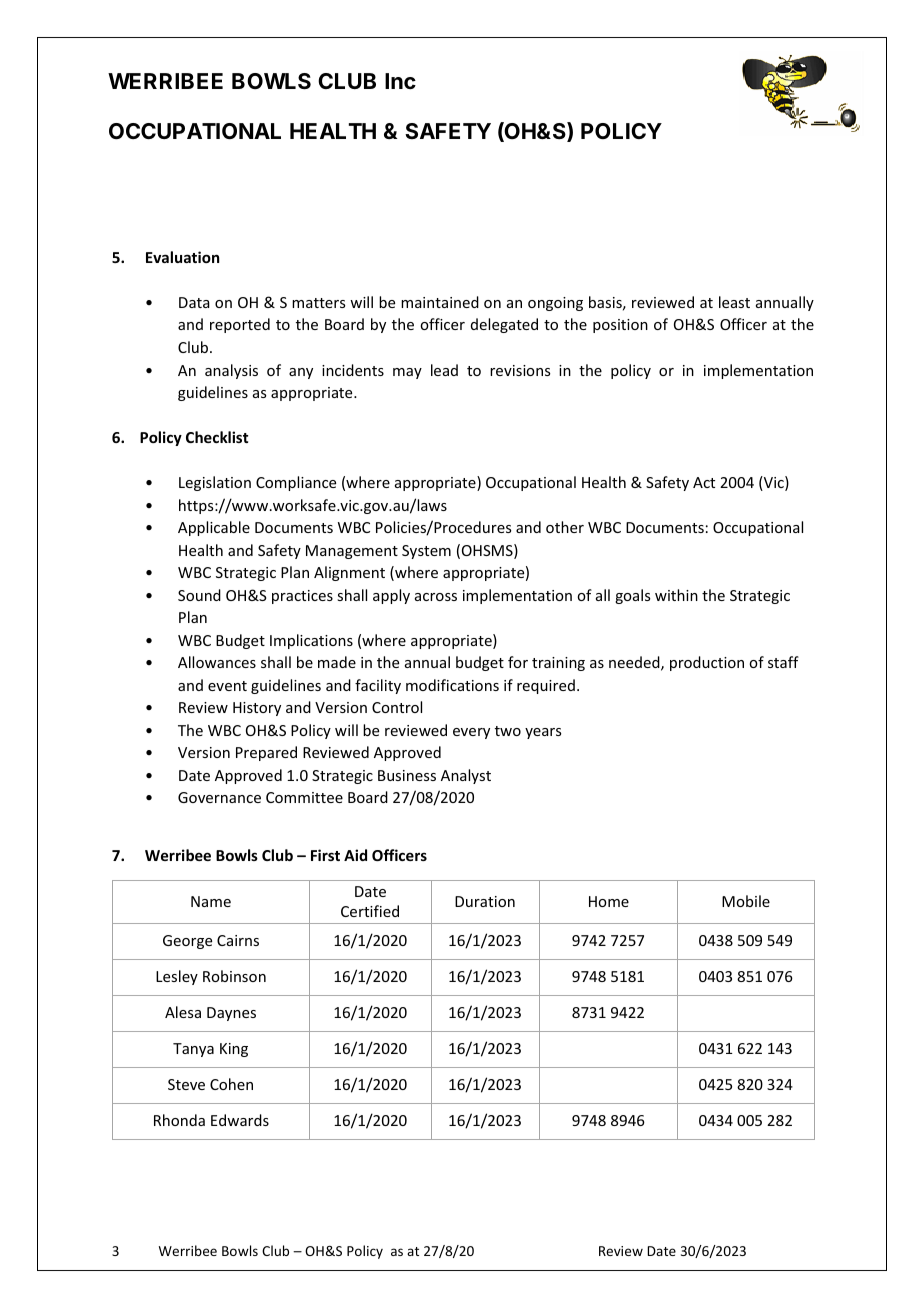  I want to click on within, so click(676, 595).
